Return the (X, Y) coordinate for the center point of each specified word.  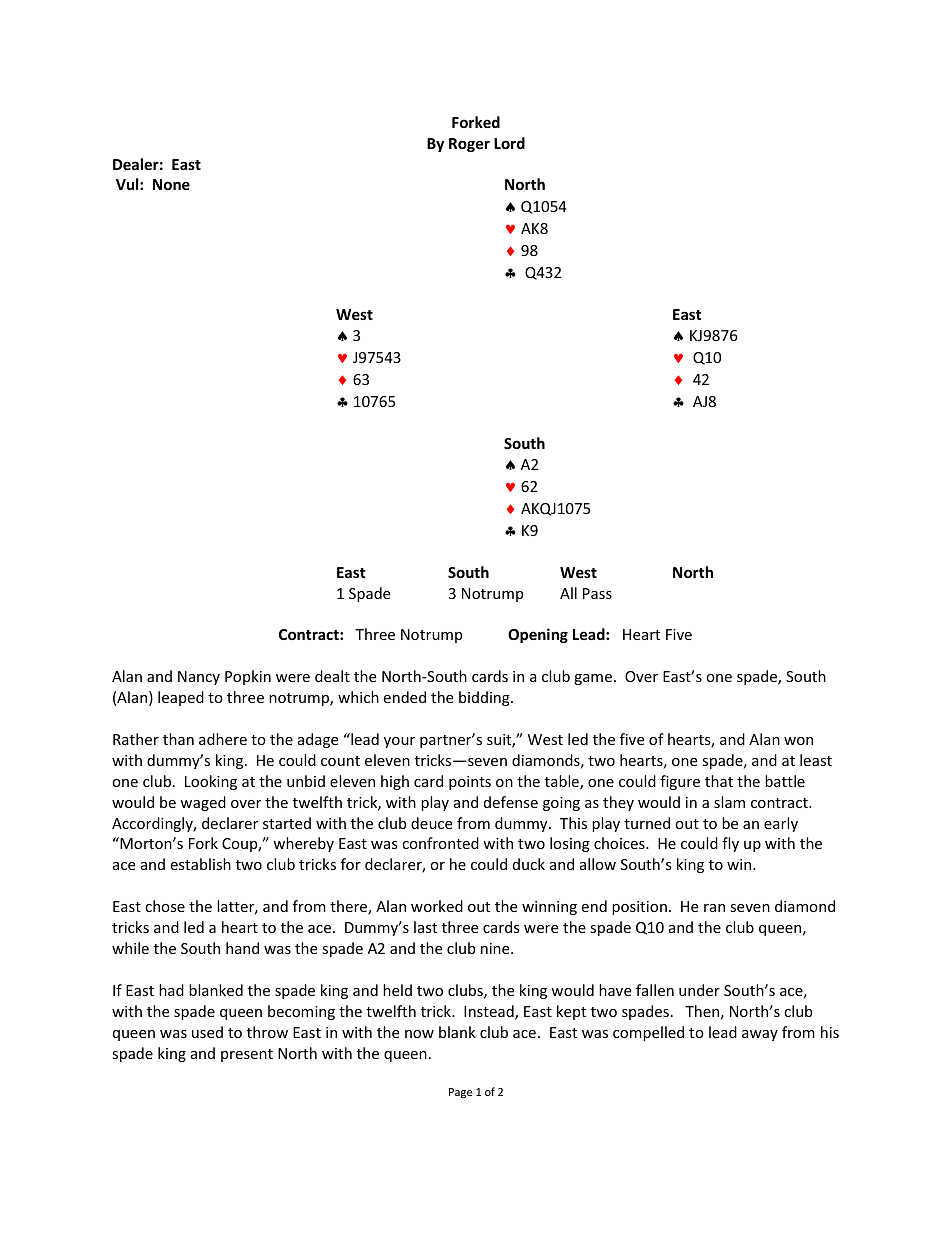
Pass (597, 593)
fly (730, 844)
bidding (485, 698)
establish (200, 864)
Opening (538, 635)
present (247, 1055)
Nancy (199, 678)
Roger (469, 145)
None (171, 184)
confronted (440, 843)
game (593, 679)
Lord (509, 143)
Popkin (248, 677)
